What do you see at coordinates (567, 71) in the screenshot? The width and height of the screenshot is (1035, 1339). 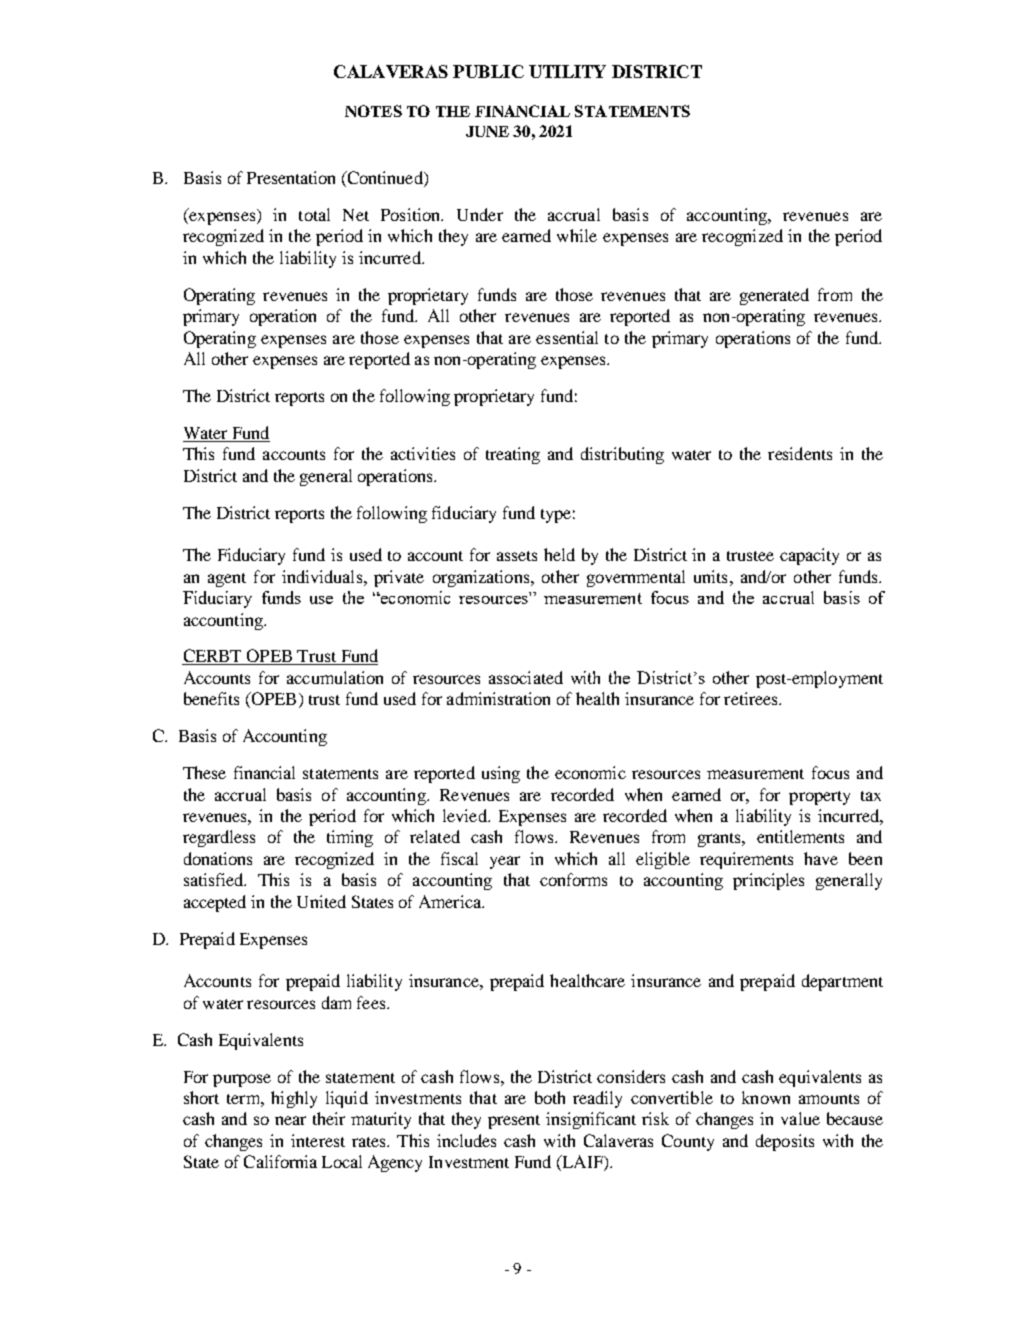 I see `UTILITY` at bounding box center [567, 71].
